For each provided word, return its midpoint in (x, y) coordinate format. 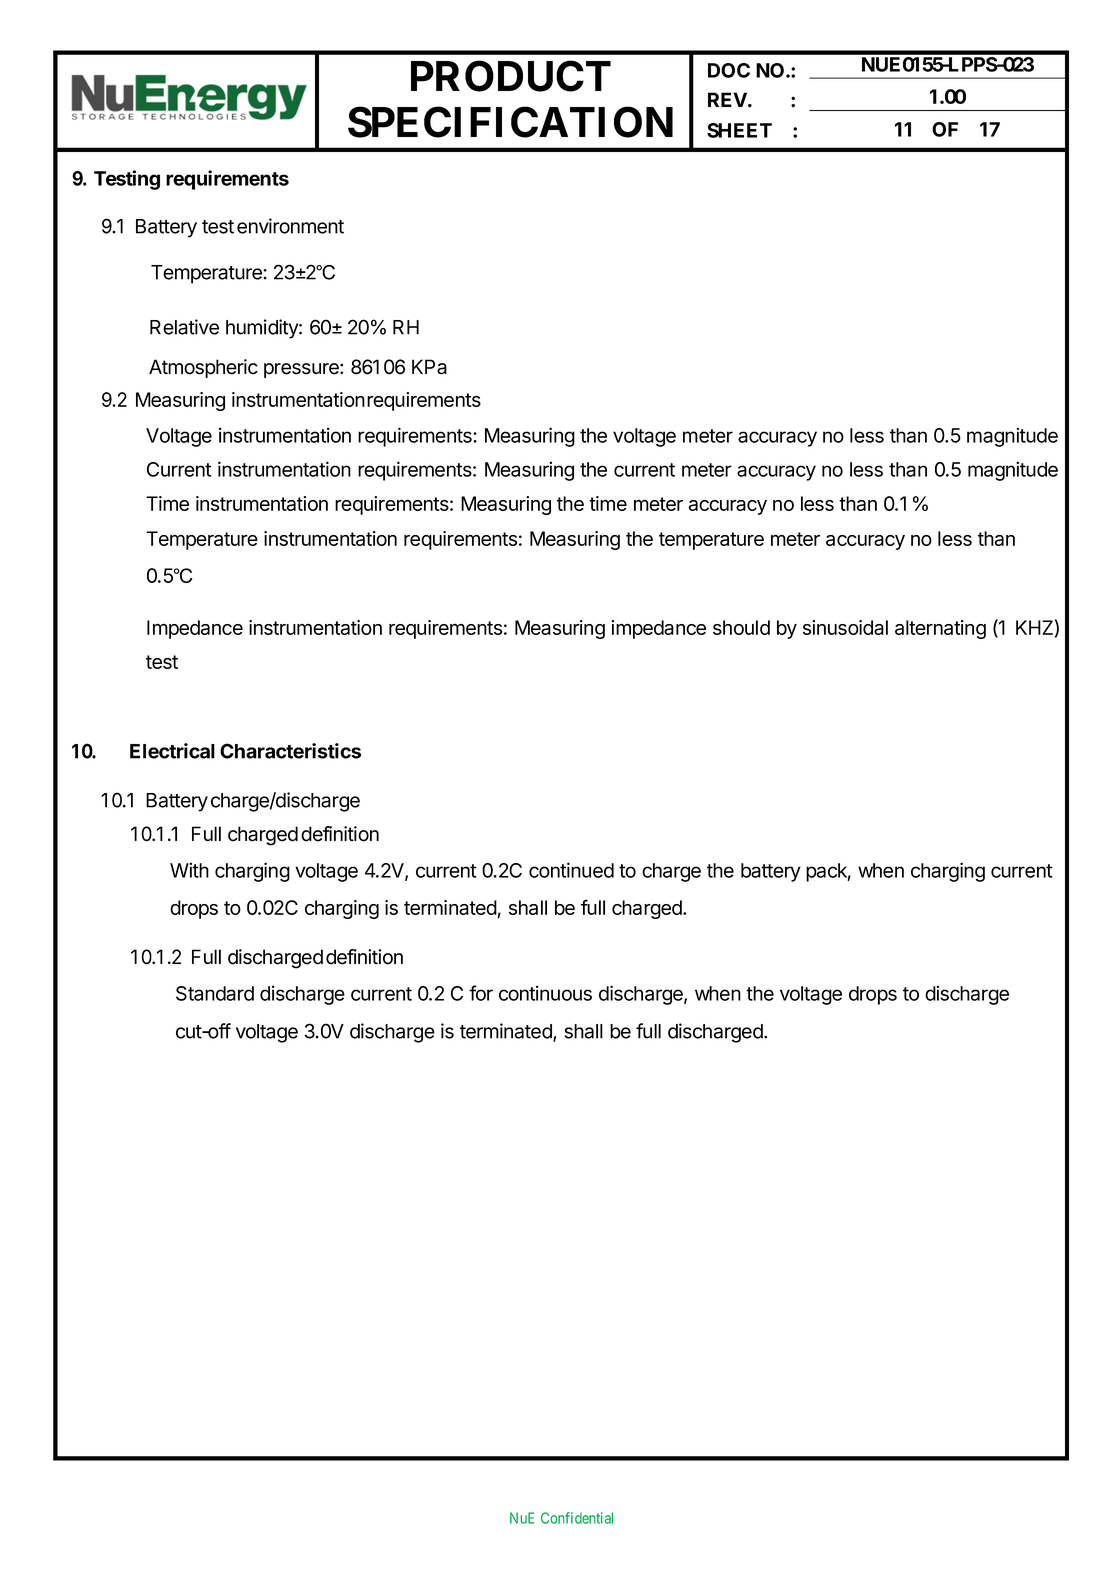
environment (290, 226)
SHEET (739, 130)
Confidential (577, 1518)
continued (571, 870)
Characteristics (290, 751)
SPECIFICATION (510, 122)
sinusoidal (845, 627)
